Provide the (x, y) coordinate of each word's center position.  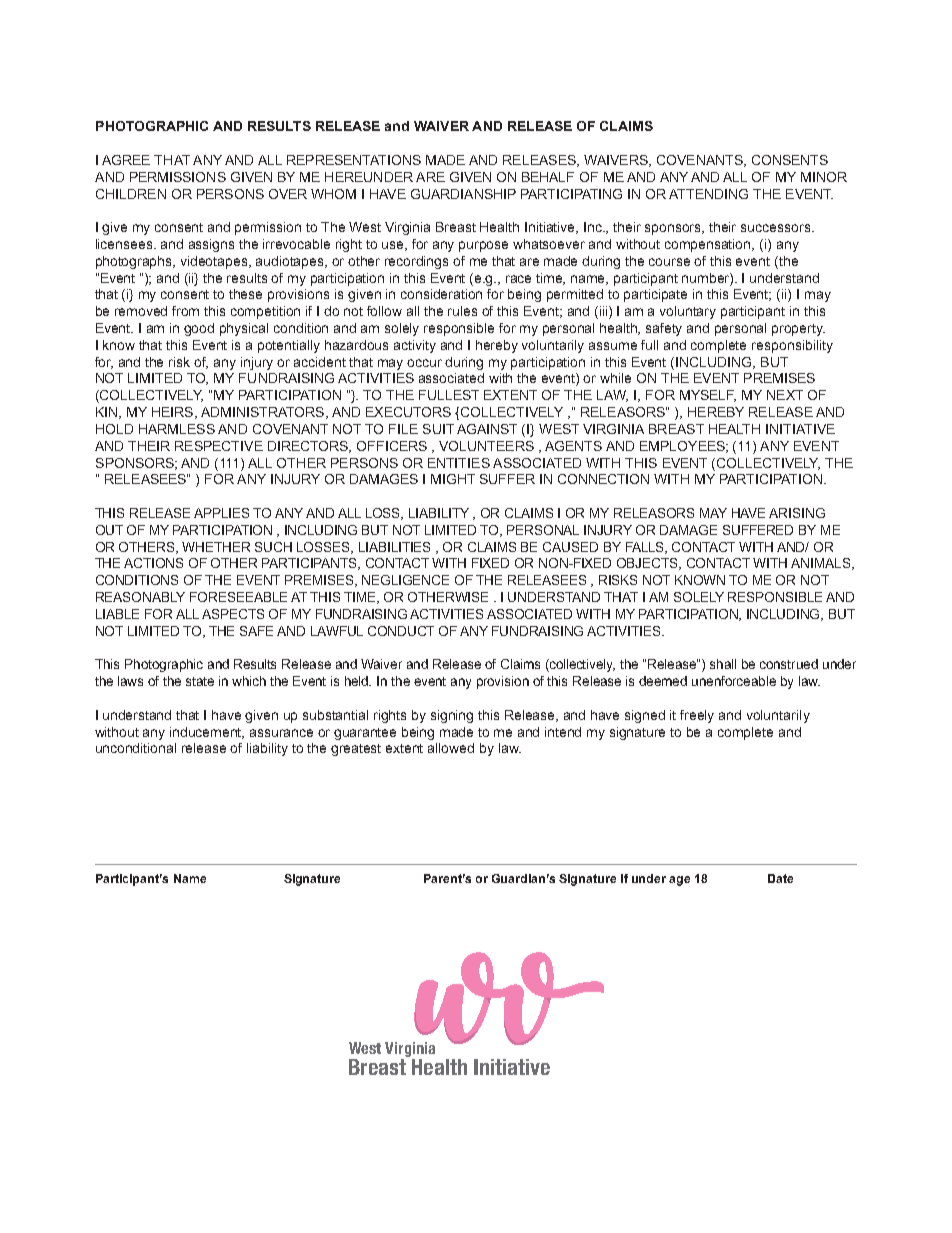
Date (780, 878)
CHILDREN (131, 194)
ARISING (797, 513)
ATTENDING (708, 194)
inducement (207, 733)
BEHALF (548, 177)
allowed (451, 748)
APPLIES (221, 513)
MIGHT (453, 479)
